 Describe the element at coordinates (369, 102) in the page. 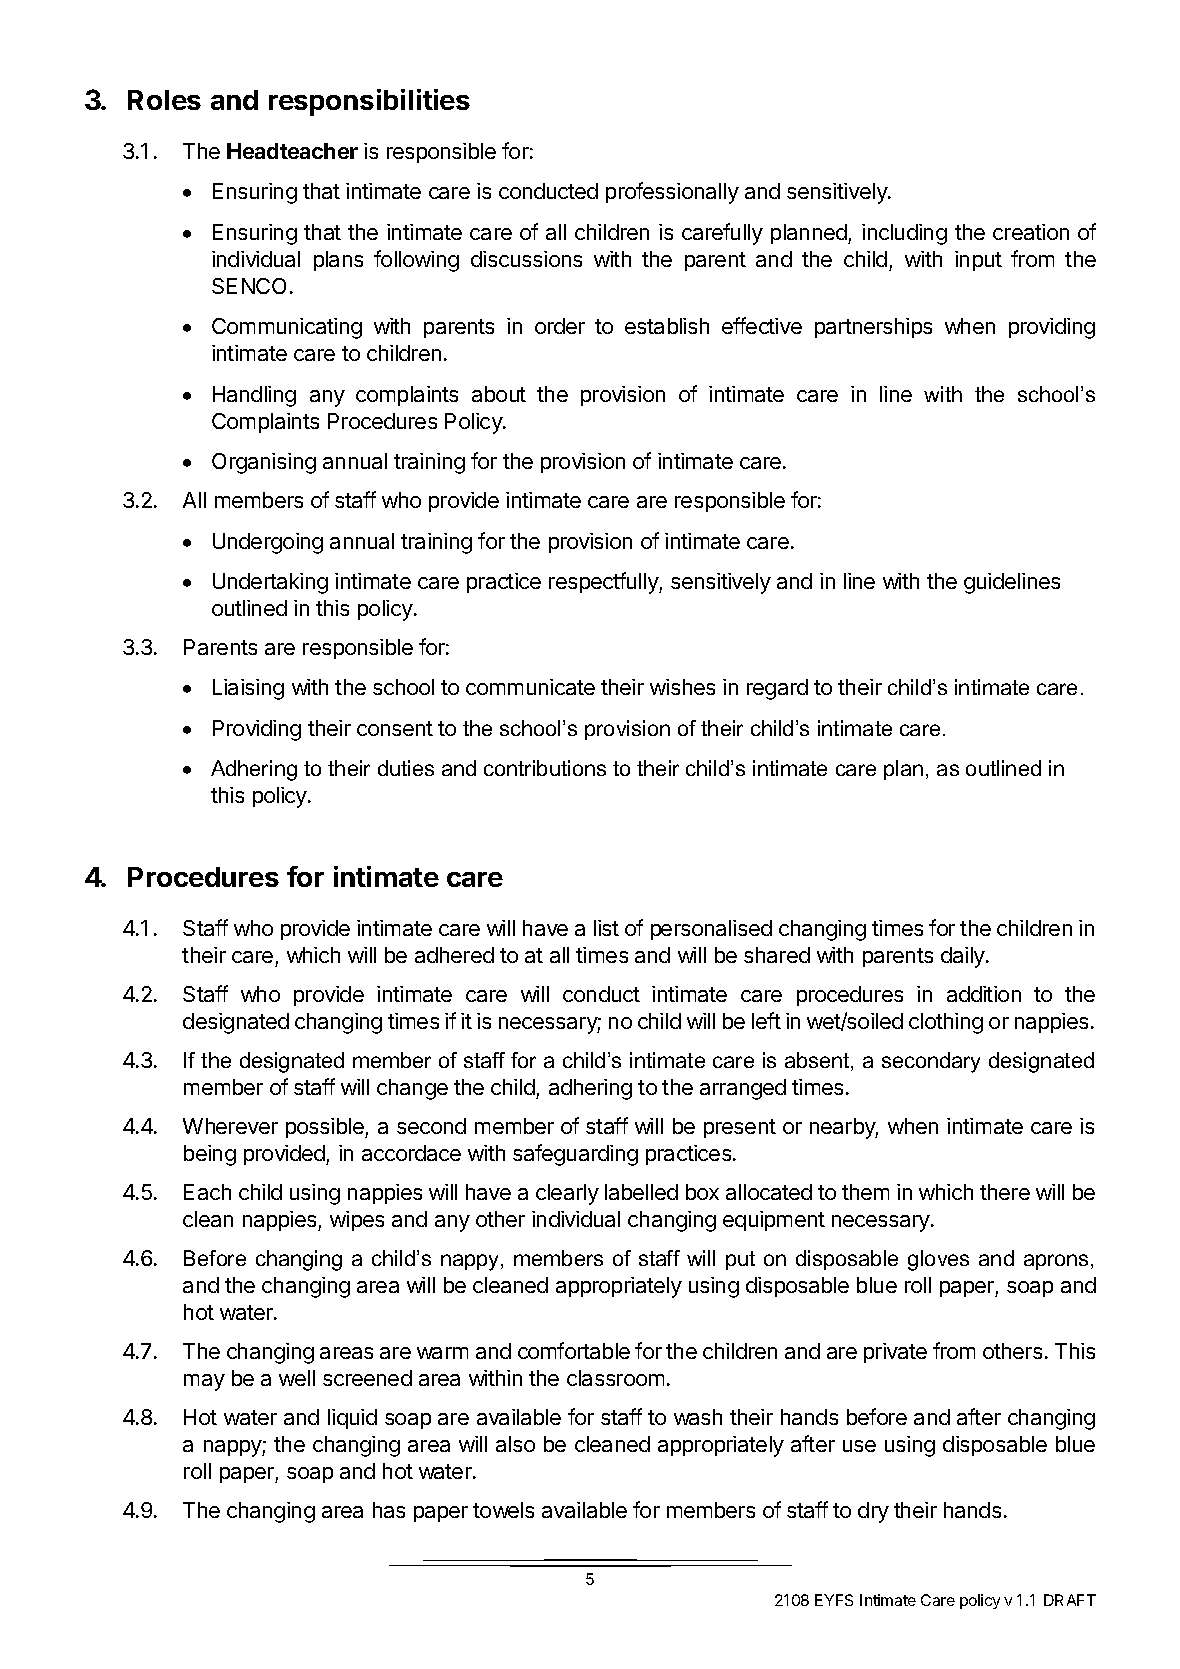

I see `responsibilities` at that location.
